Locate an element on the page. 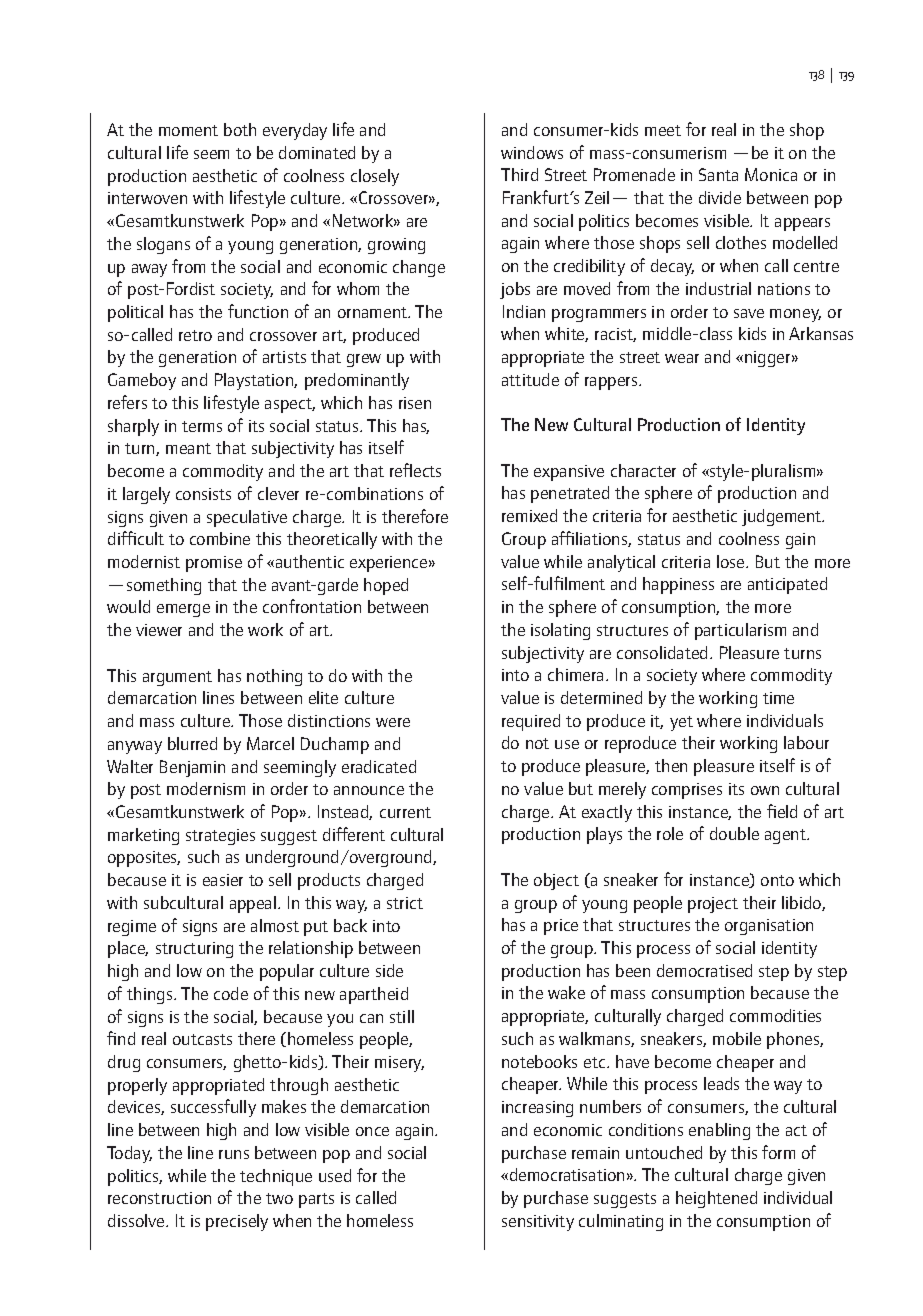 The image size is (923, 1316). structuring is located at coordinates (194, 950).
